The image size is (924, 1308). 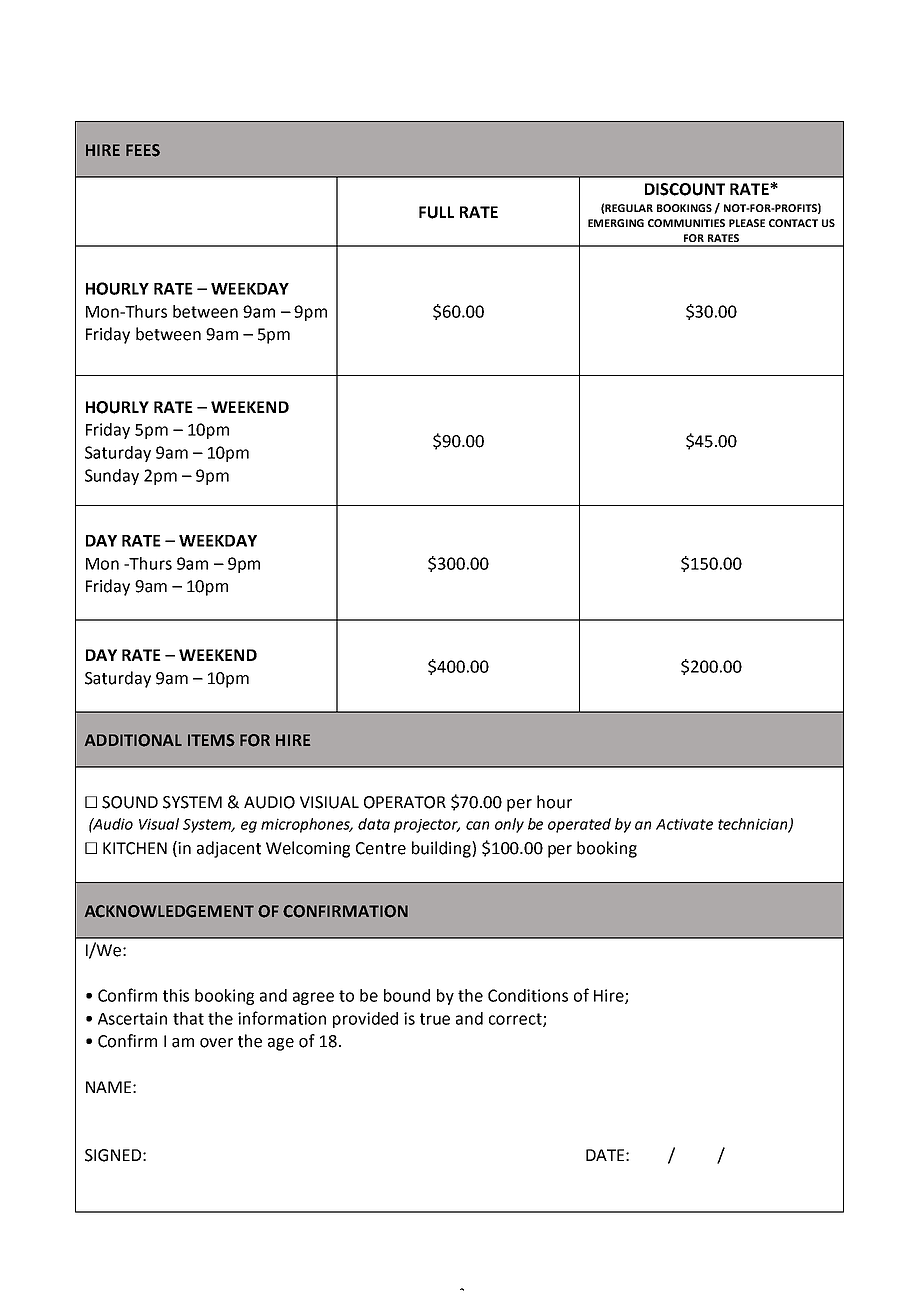 What do you see at coordinates (113, 1155) in the screenshot?
I see `SIGNED` at bounding box center [113, 1155].
